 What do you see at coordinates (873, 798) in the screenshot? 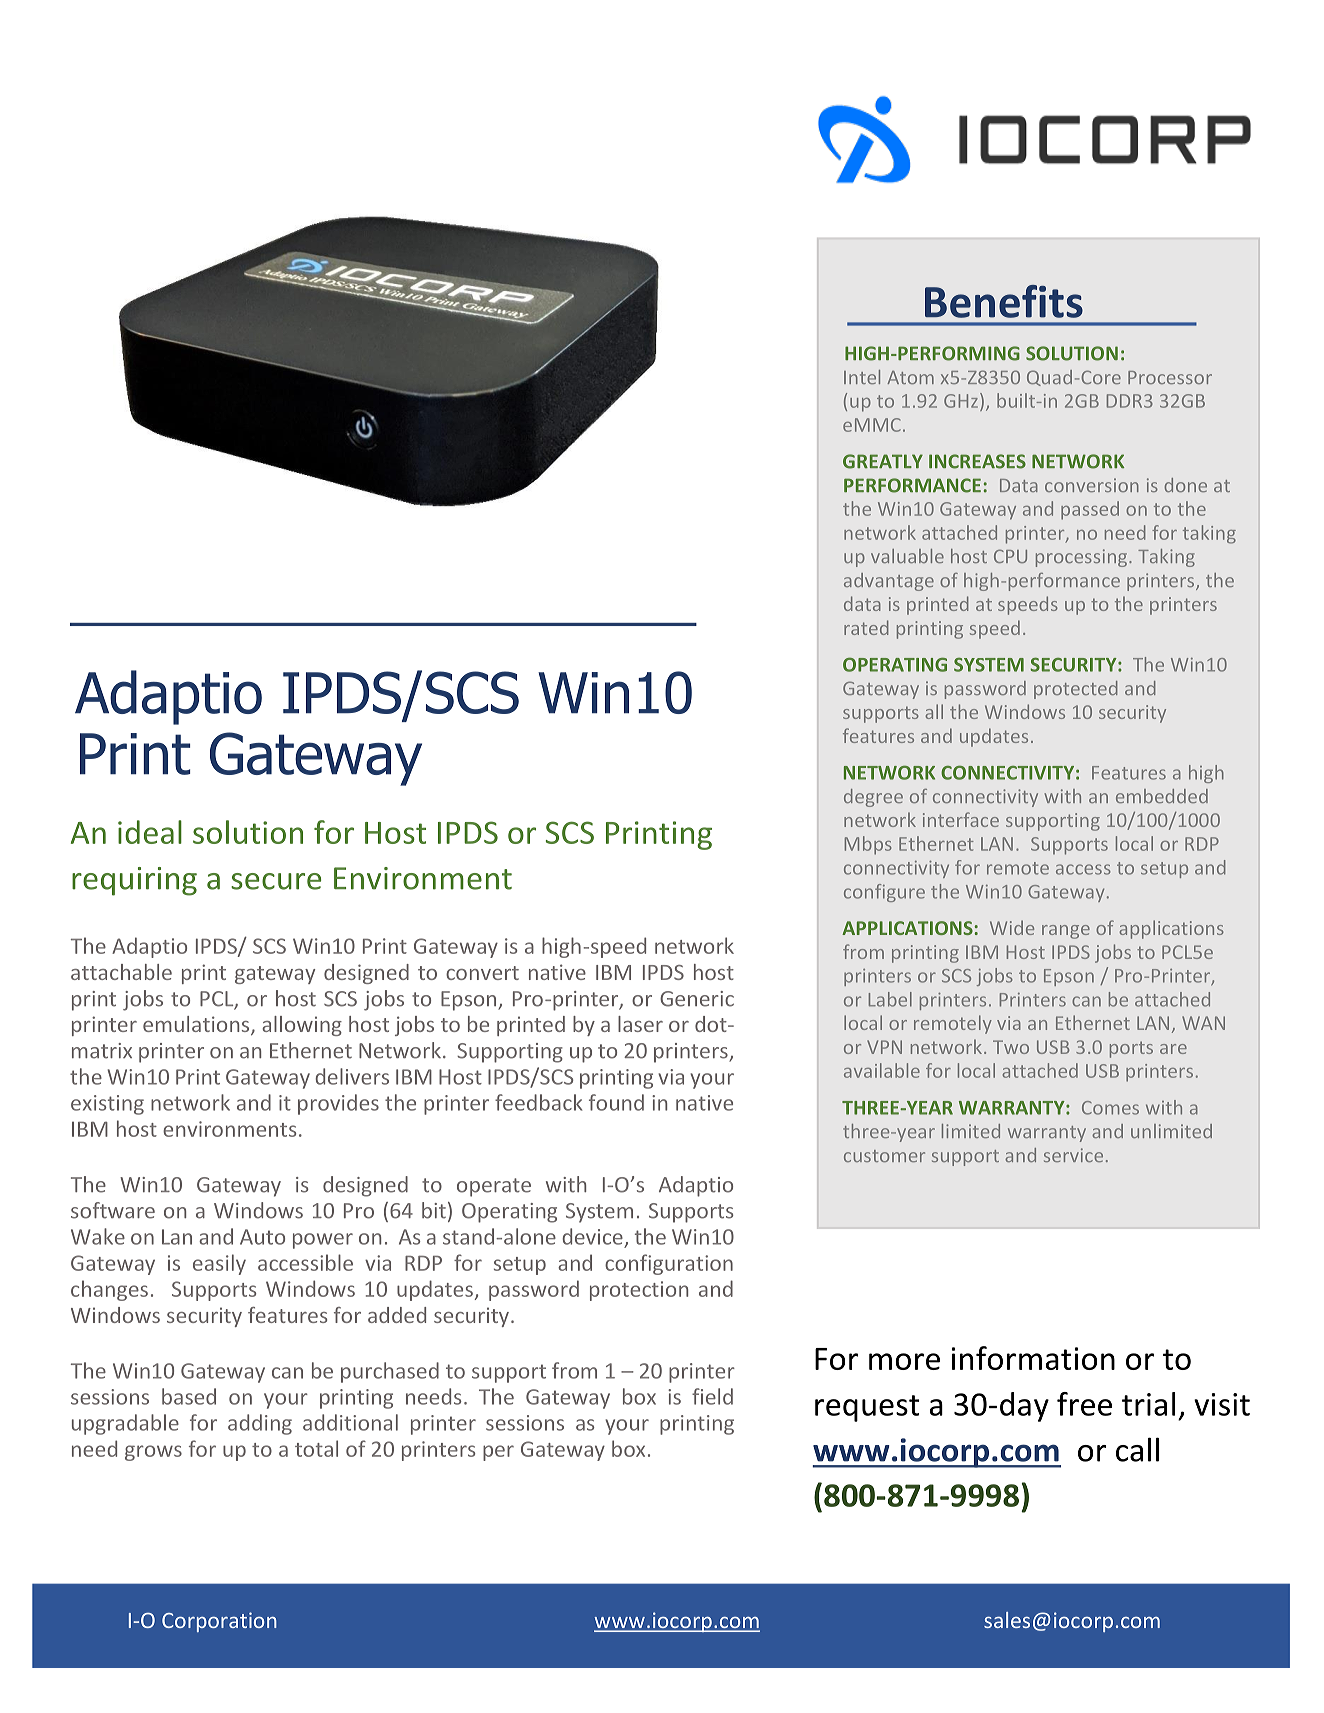
I see `degree` at bounding box center [873, 798].
